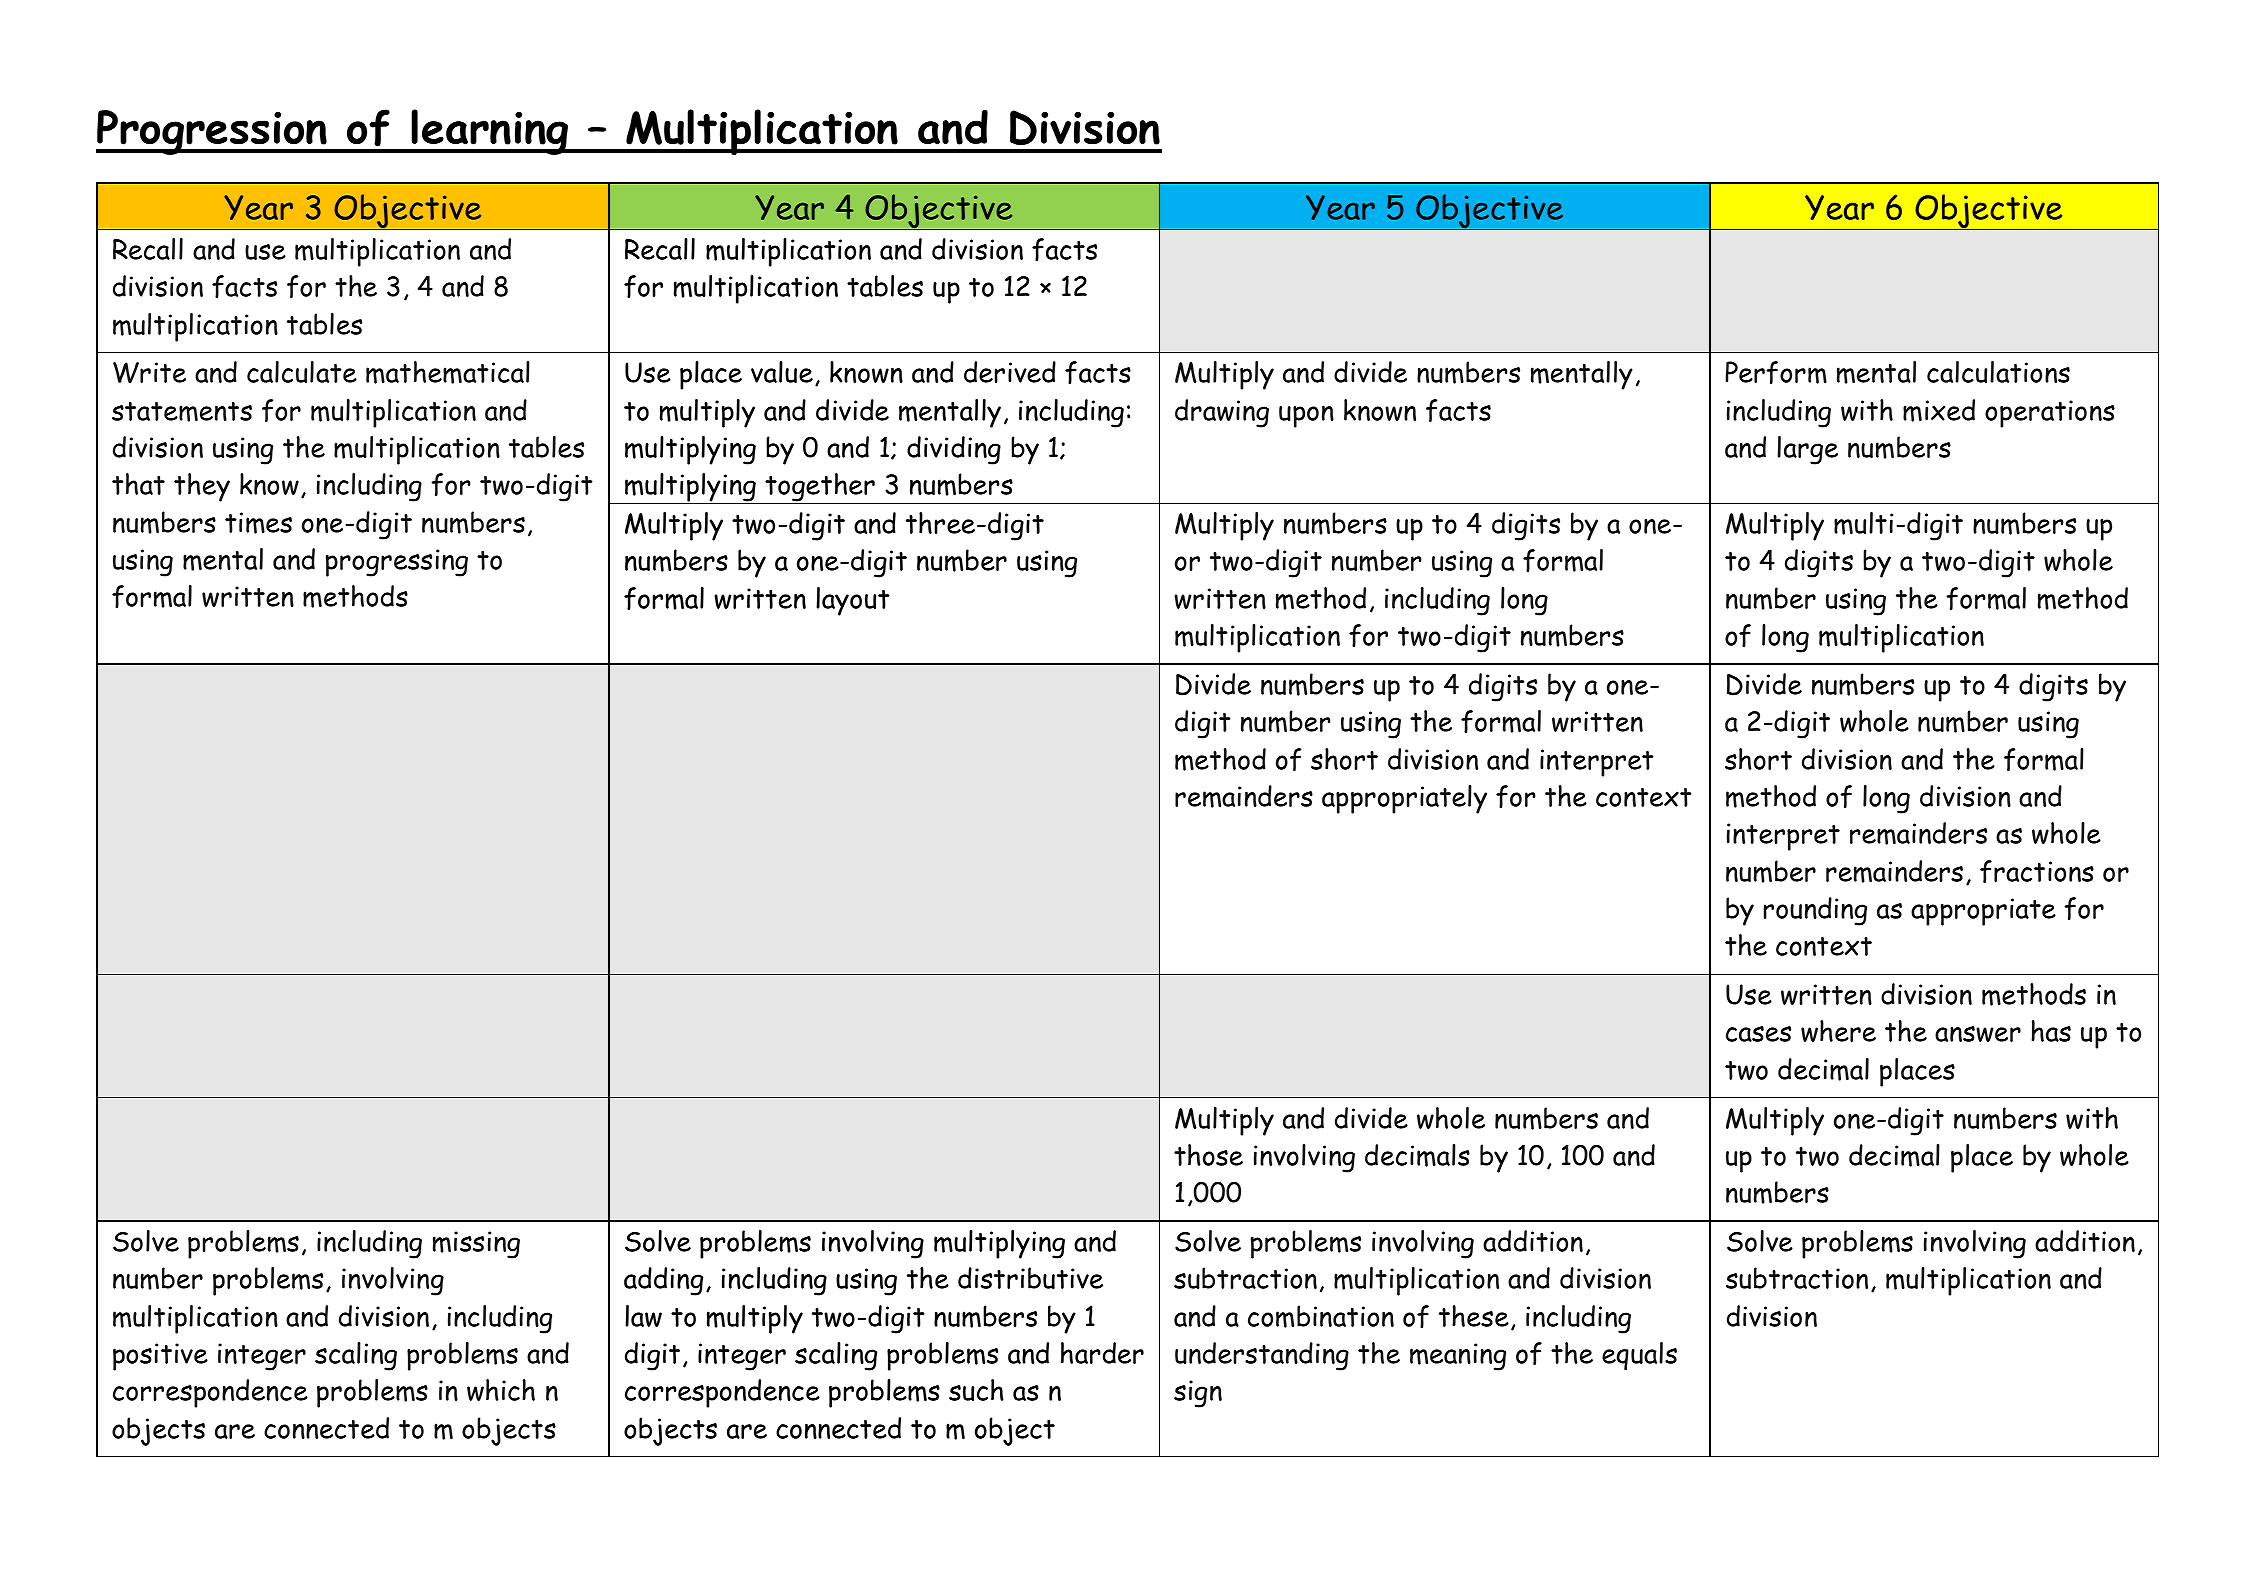  Describe the element at coordinates (1010, 372) in the document. I see `derived` at that location.
